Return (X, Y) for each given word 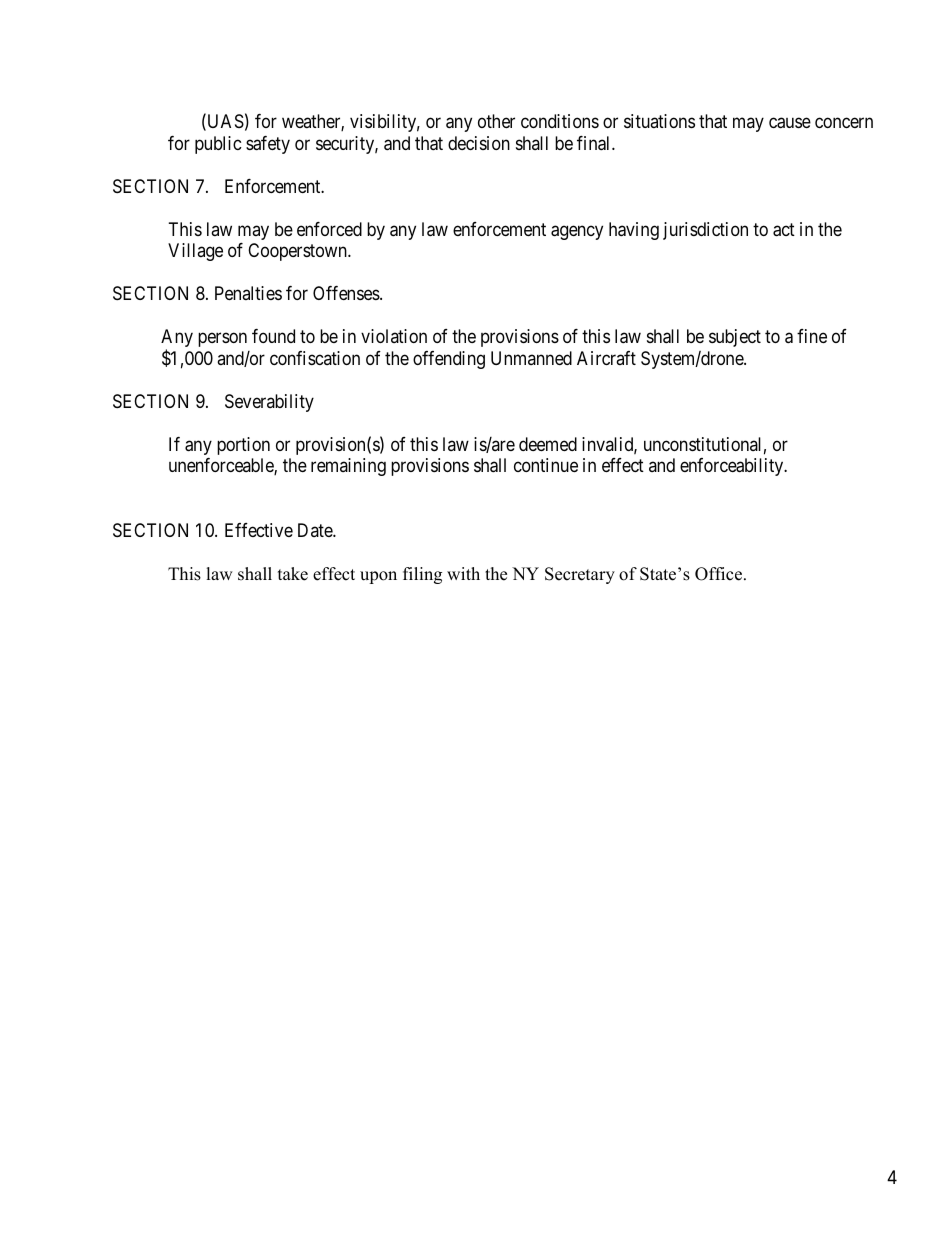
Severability (269, 403)
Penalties (248, 293)
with (463, 573)
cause (790, 123)
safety (268, 145)
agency (577, 232)
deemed (548, 444)
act (784, 230)
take (293, 574)
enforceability (733, 467)
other (496, 121)
